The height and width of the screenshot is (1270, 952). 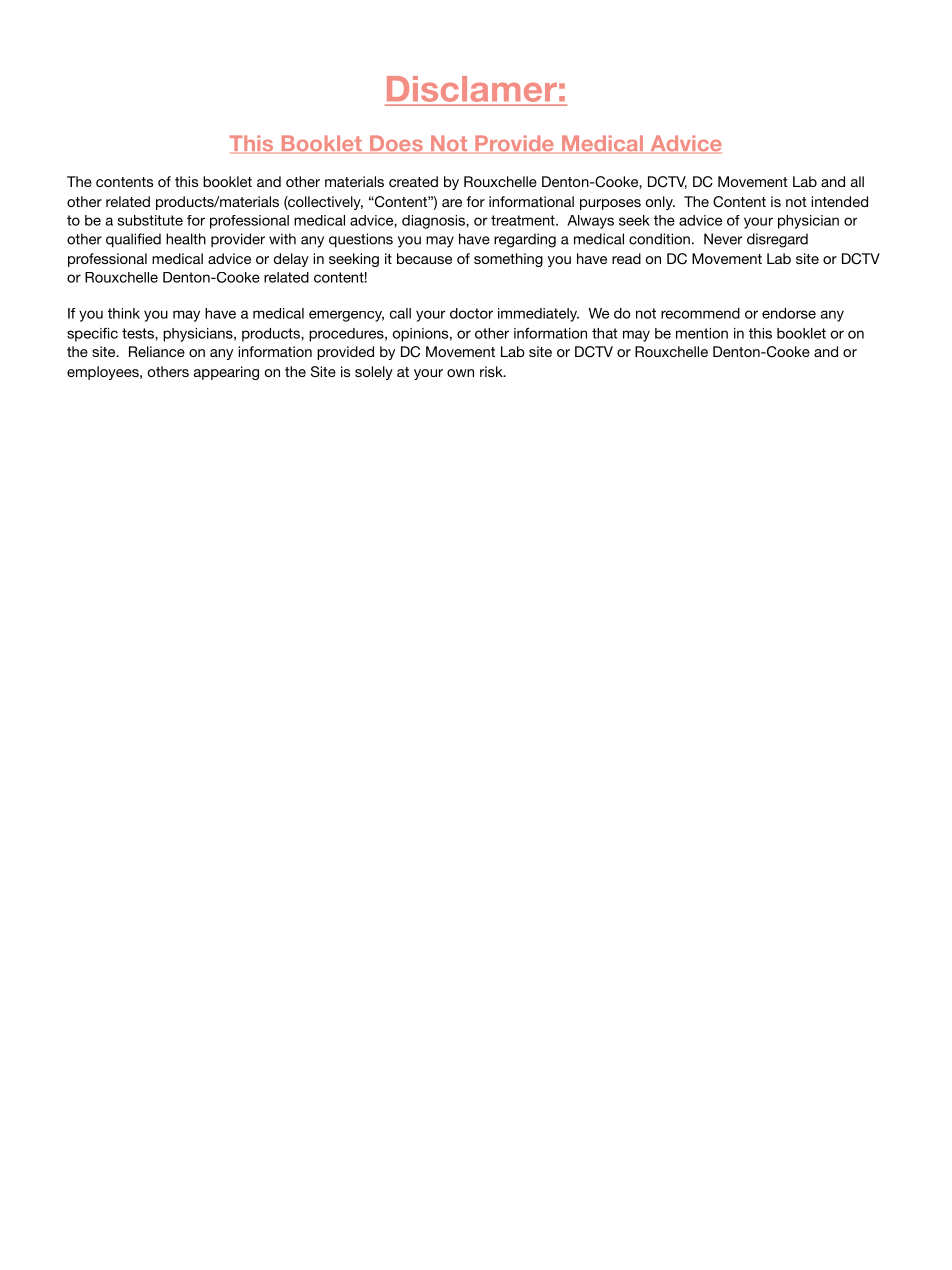 What do you see at coordinates (291, 260) in the screenshot?
I see `delay` at bounding box center [291, 260].
